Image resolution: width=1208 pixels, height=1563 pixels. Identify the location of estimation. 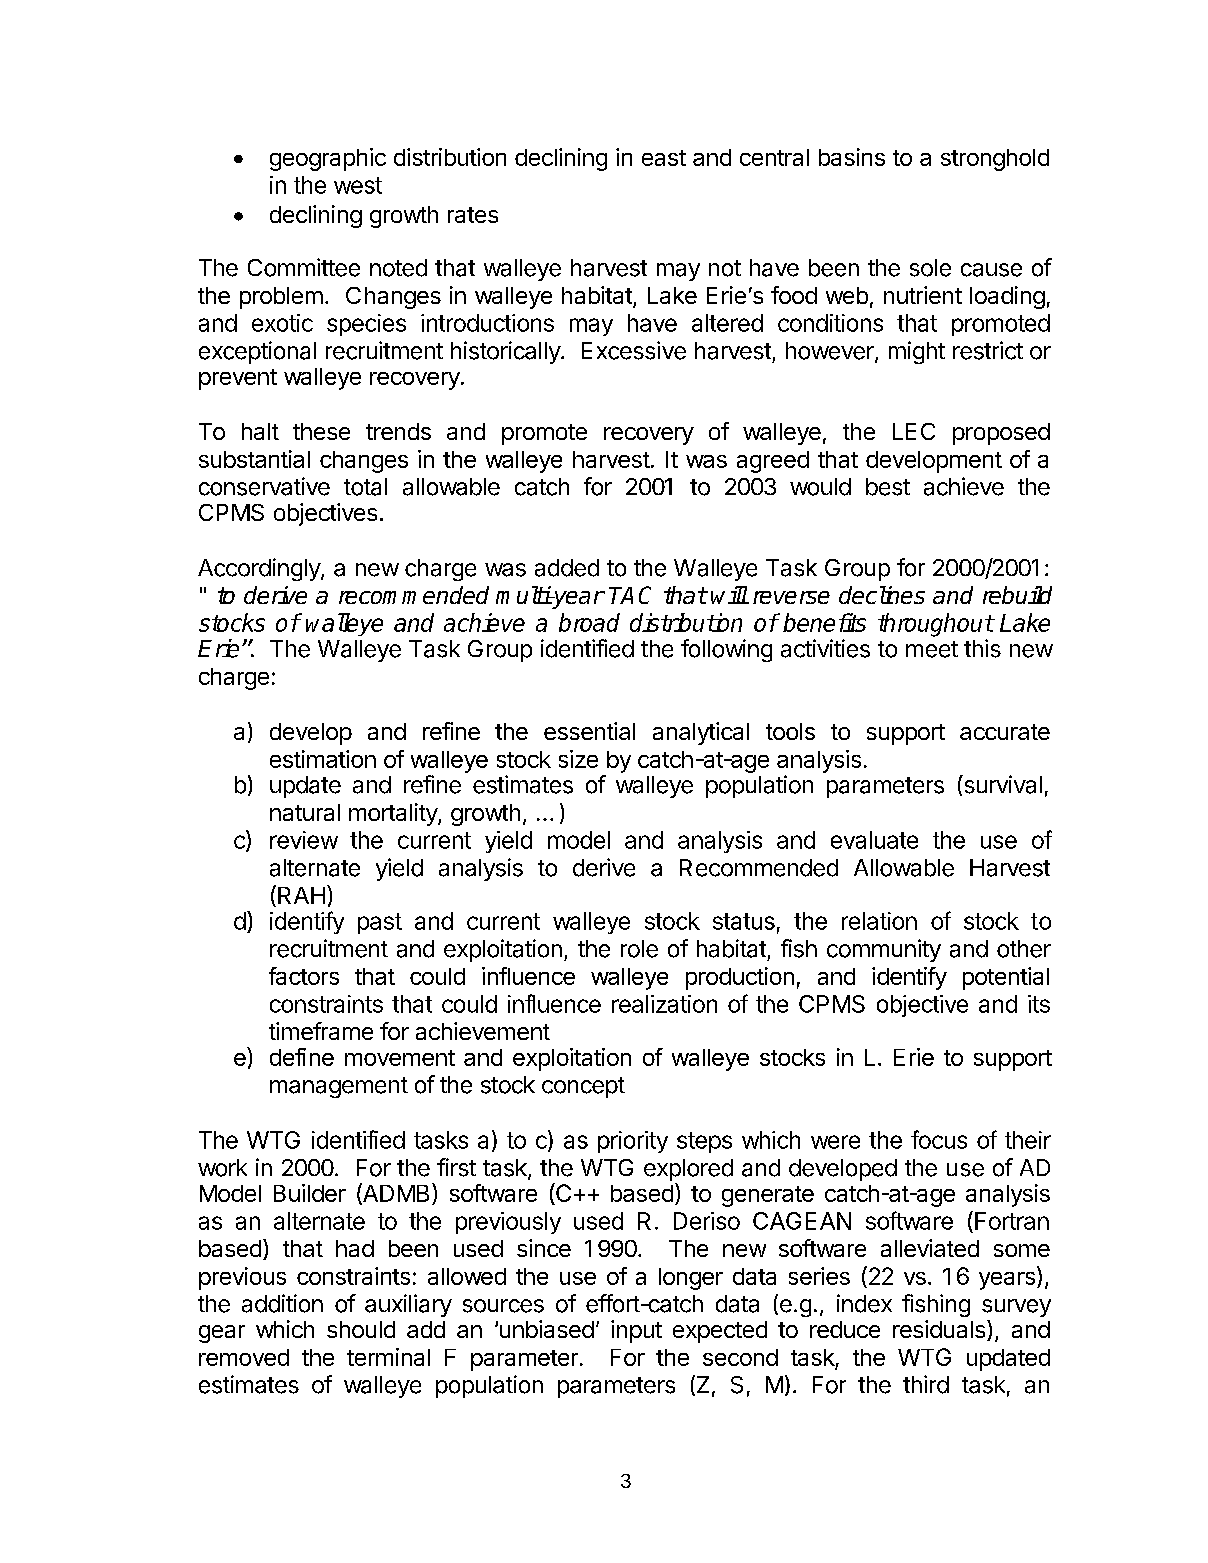
(323, 759).
